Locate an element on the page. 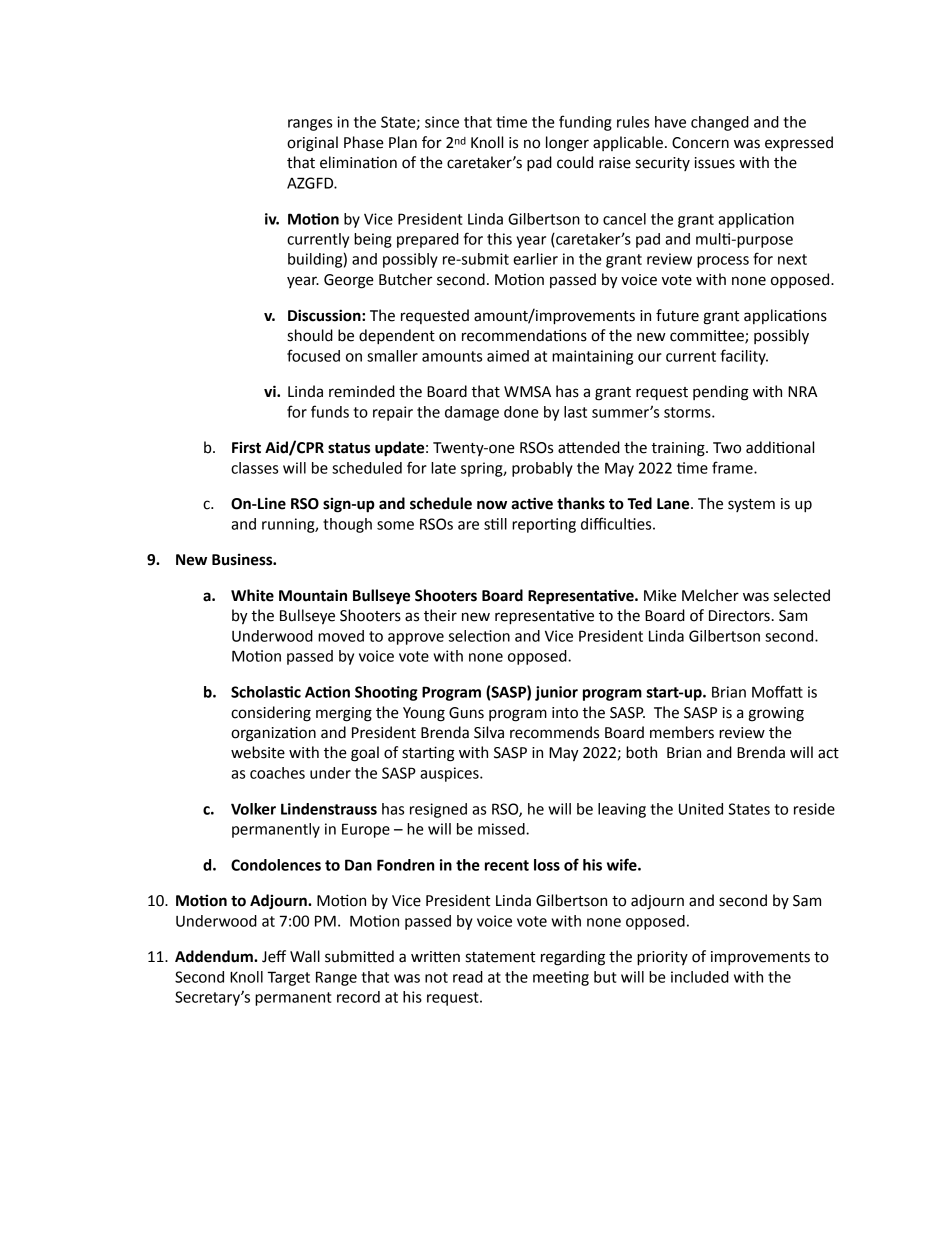 This page has height=1233, width=952. funds is located at coordinates (330, 411).
